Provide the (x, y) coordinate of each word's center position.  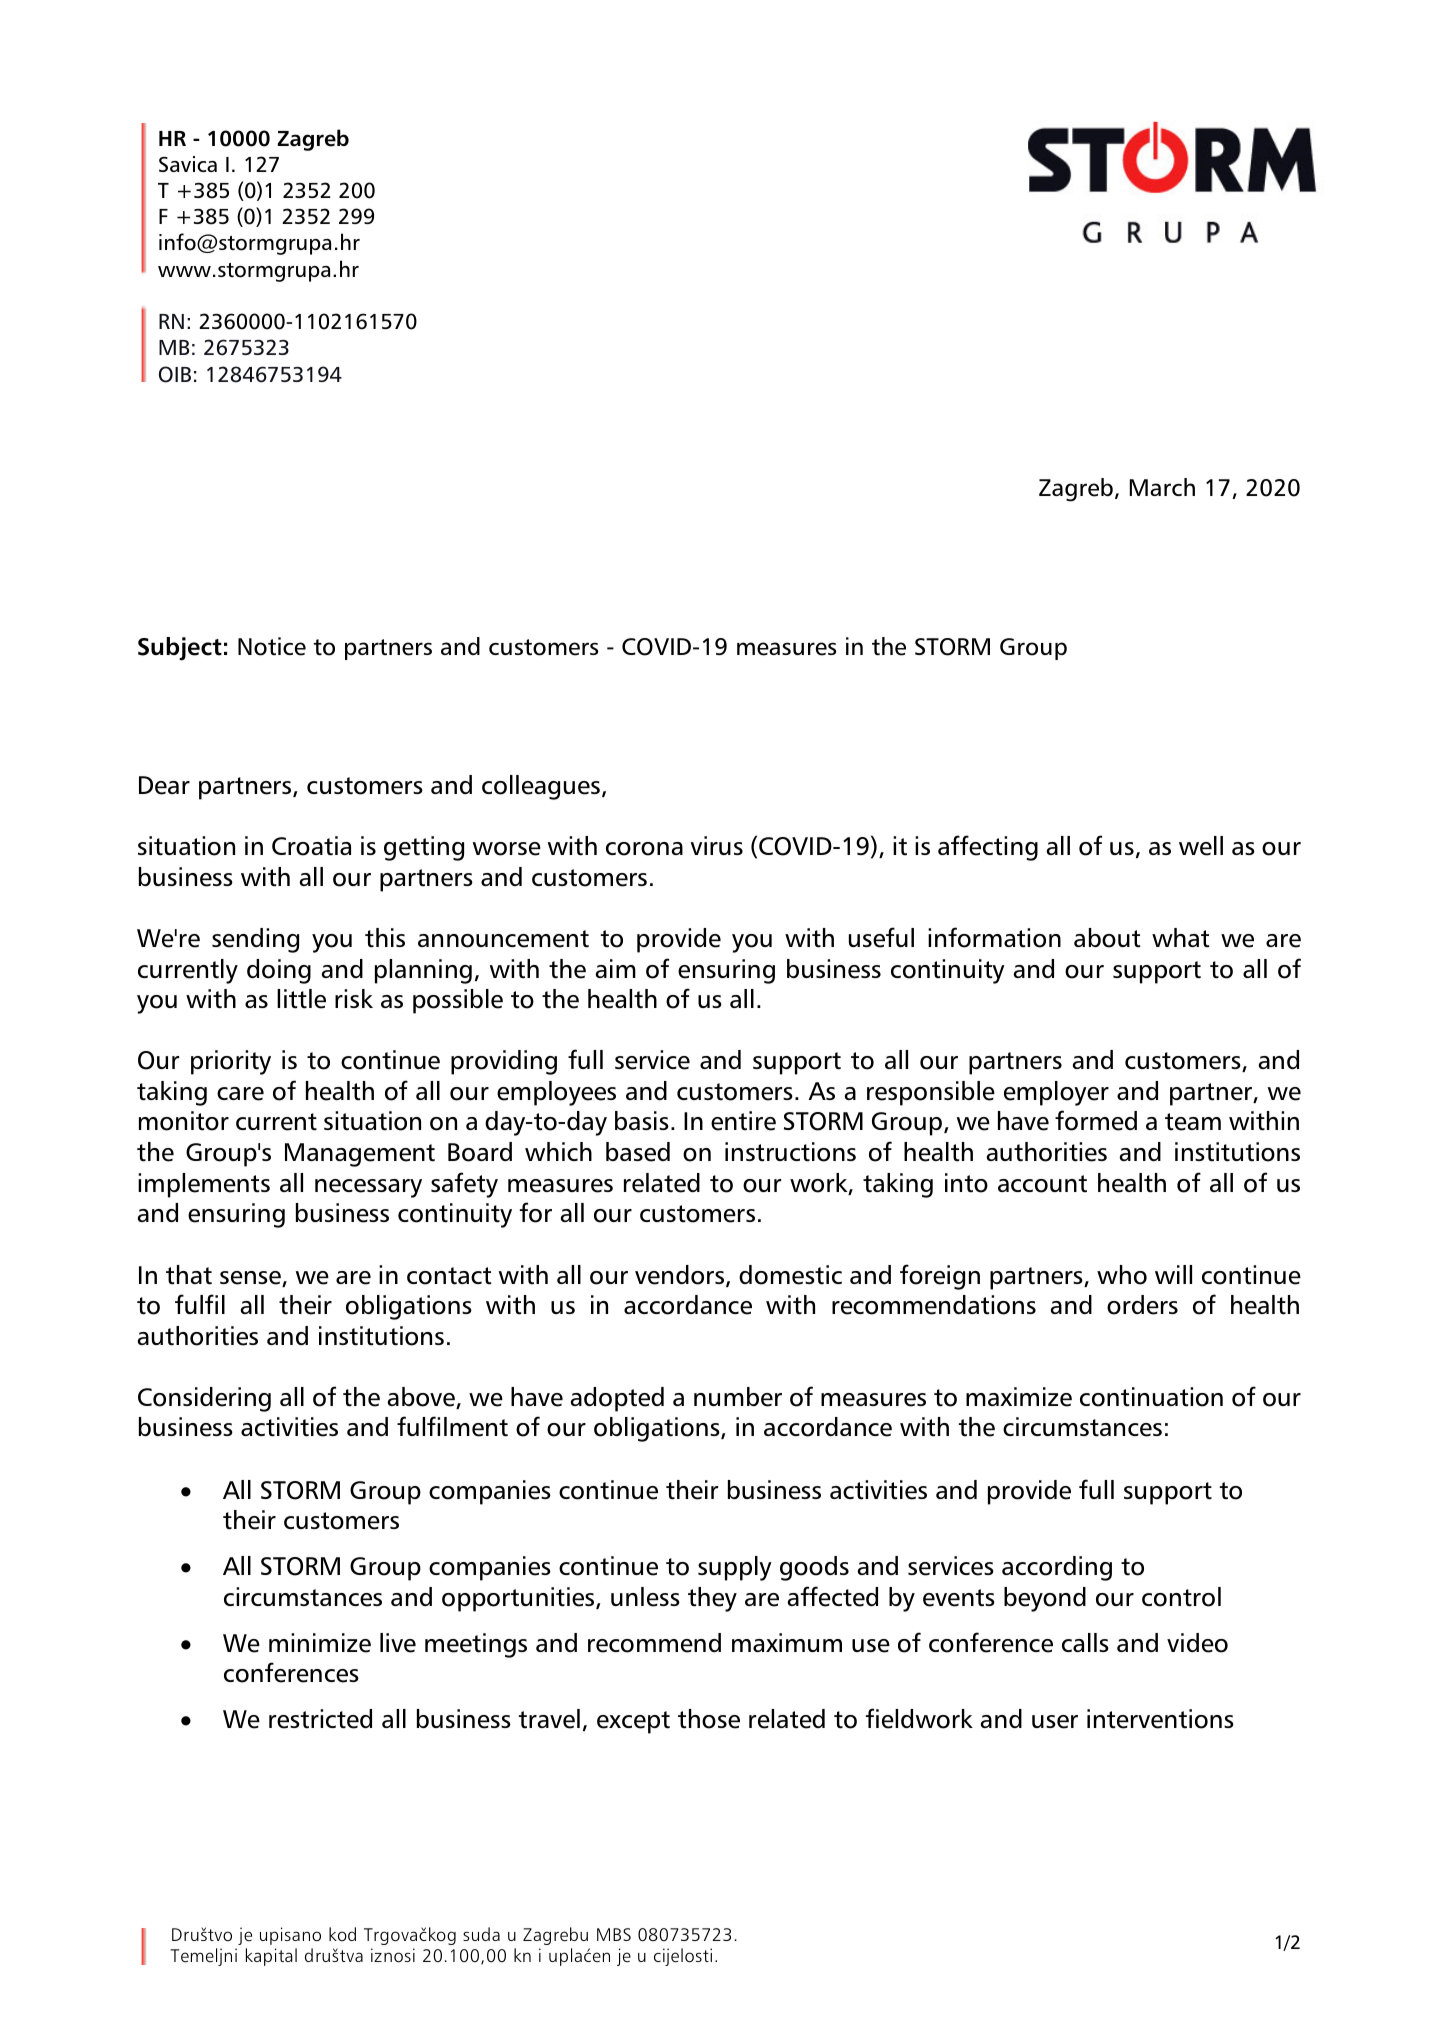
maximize (1019, 1397)
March (1162, 487)
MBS (614, 1934)
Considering (204, 1399)
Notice (272, 646)
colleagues (541, 787)
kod (342, 1934)
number (738, 1397)
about (1107, 938)
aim (615, 968)
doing (279, 971)
